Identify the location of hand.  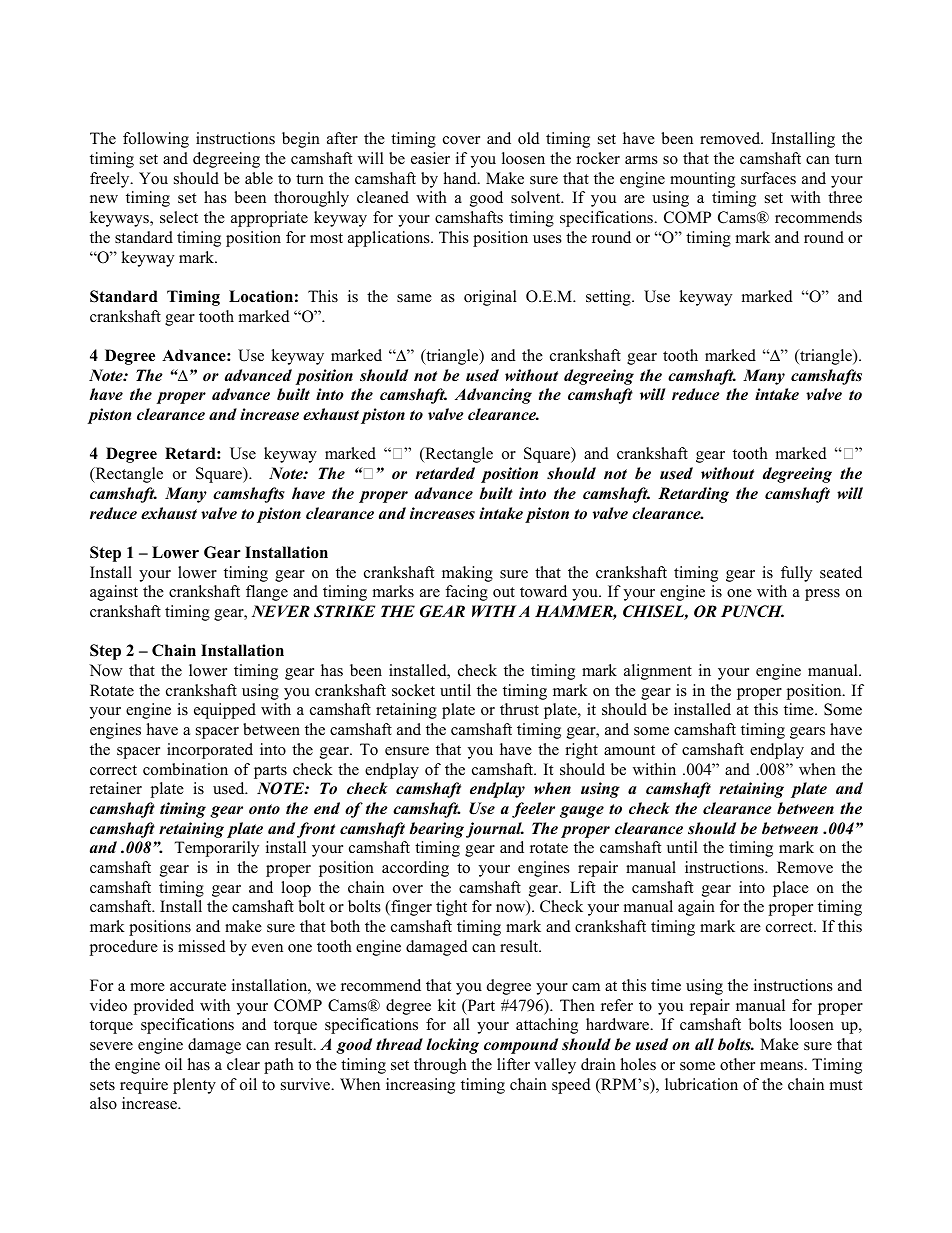
(461, 178).
